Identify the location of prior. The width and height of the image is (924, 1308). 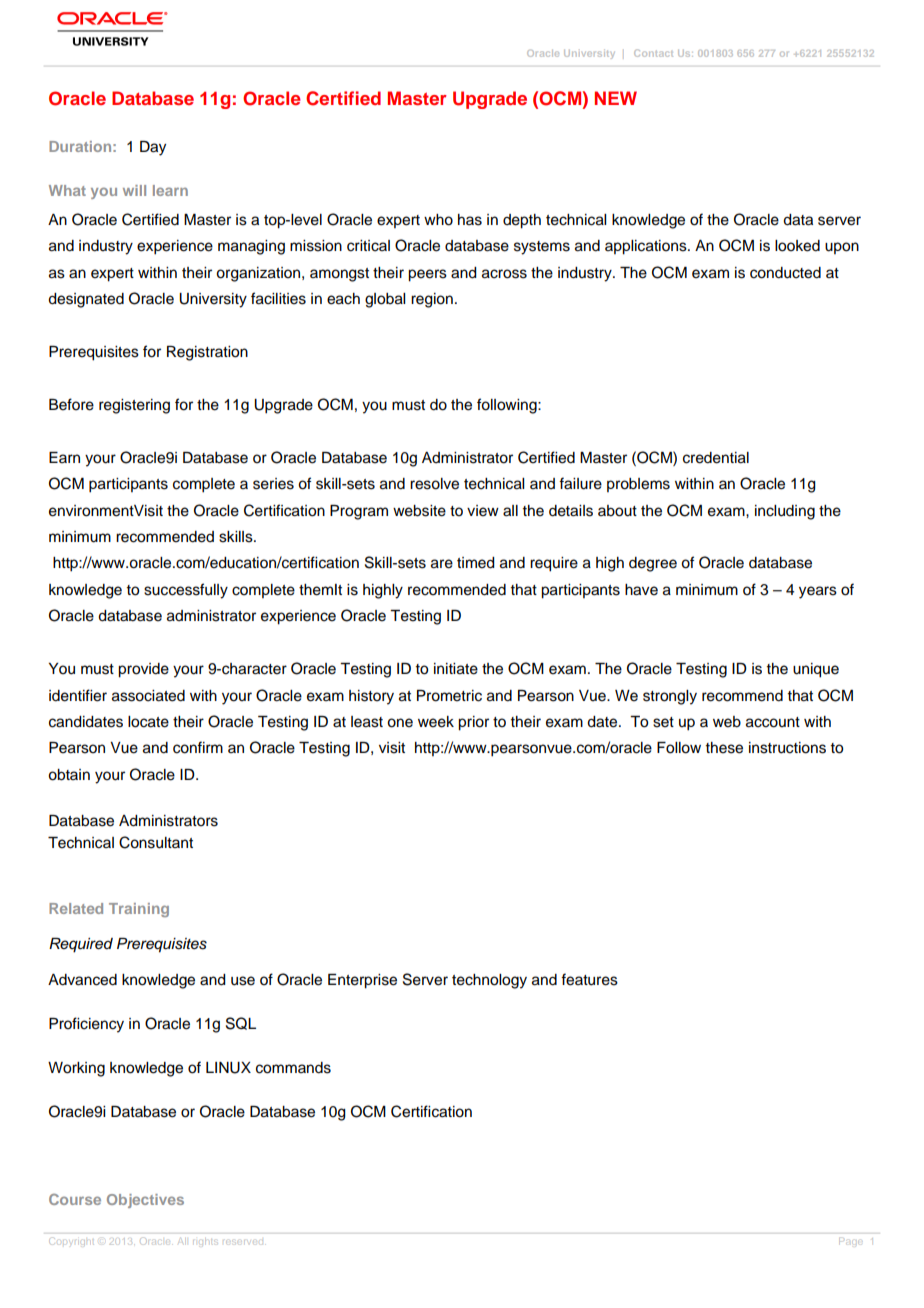
(473, 723).
